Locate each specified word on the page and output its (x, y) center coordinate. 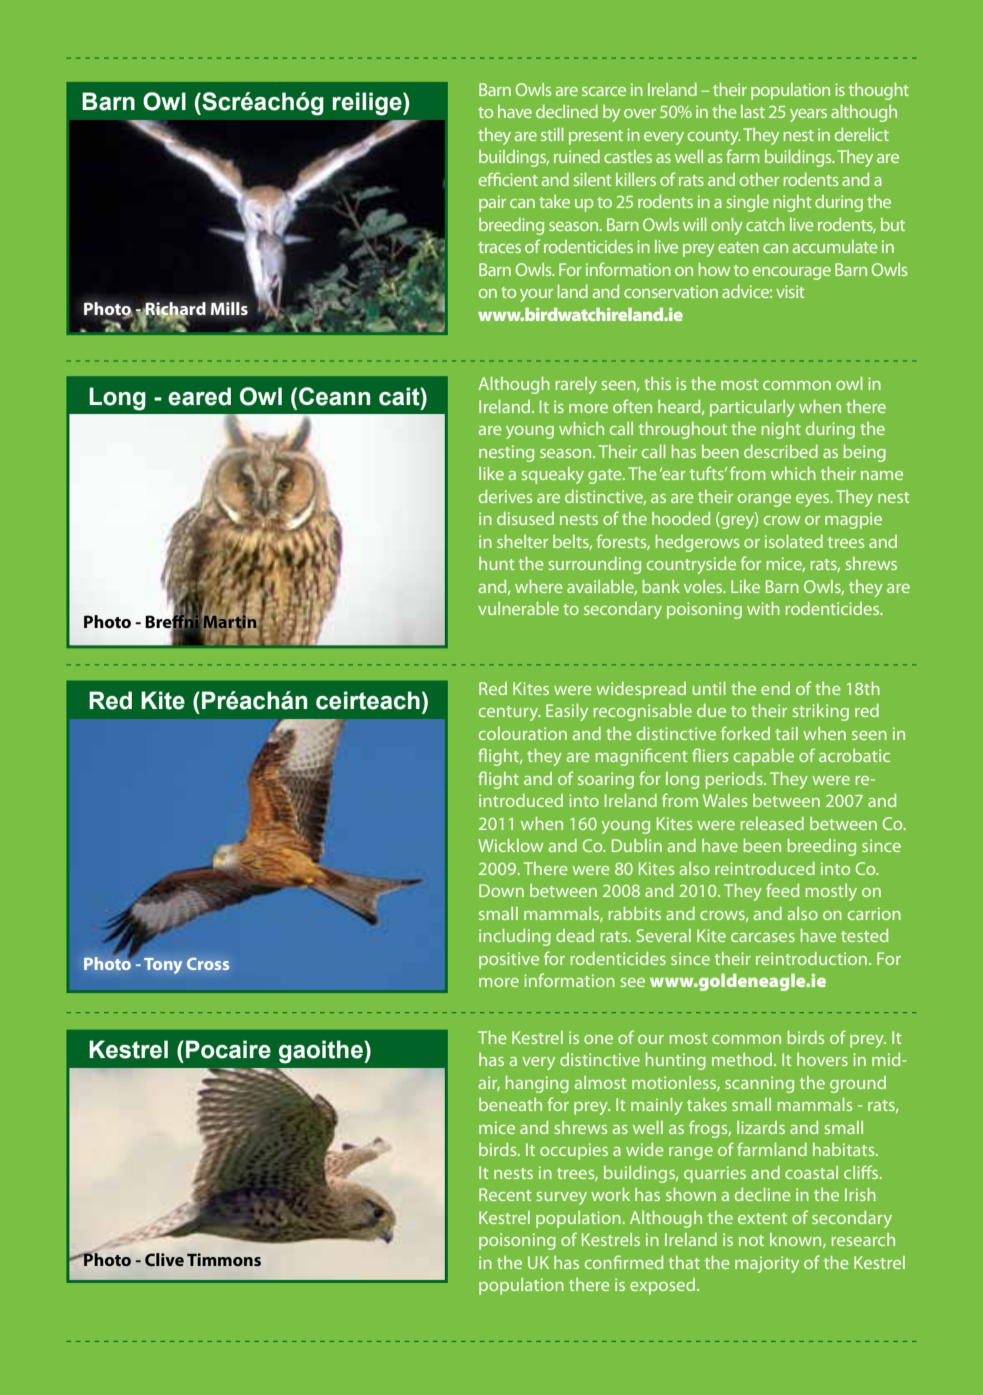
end (775, 688)
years (808, 115)
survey (561, 1198)
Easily (567, 712)
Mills (229, 308)
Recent (505, 1194)
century (510, 713)
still (552, 134)
